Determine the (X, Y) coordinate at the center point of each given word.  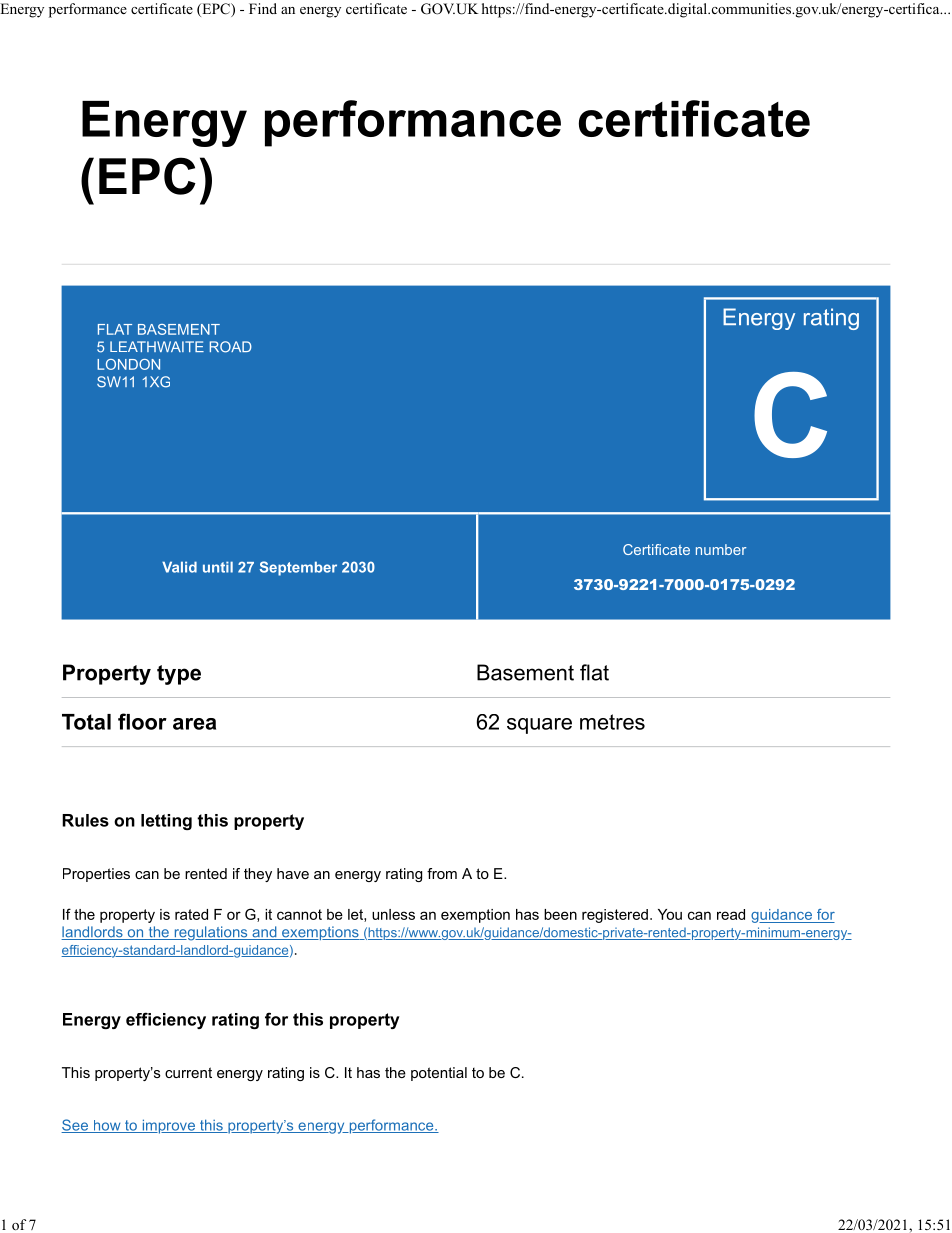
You (670, 914)
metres (612, 722)
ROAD (231, 347)
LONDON (128, 364)
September (298, 568)
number (721, 549)
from (442, 873)
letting (166, 822)
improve (168, 1126)
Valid (179, 567)
